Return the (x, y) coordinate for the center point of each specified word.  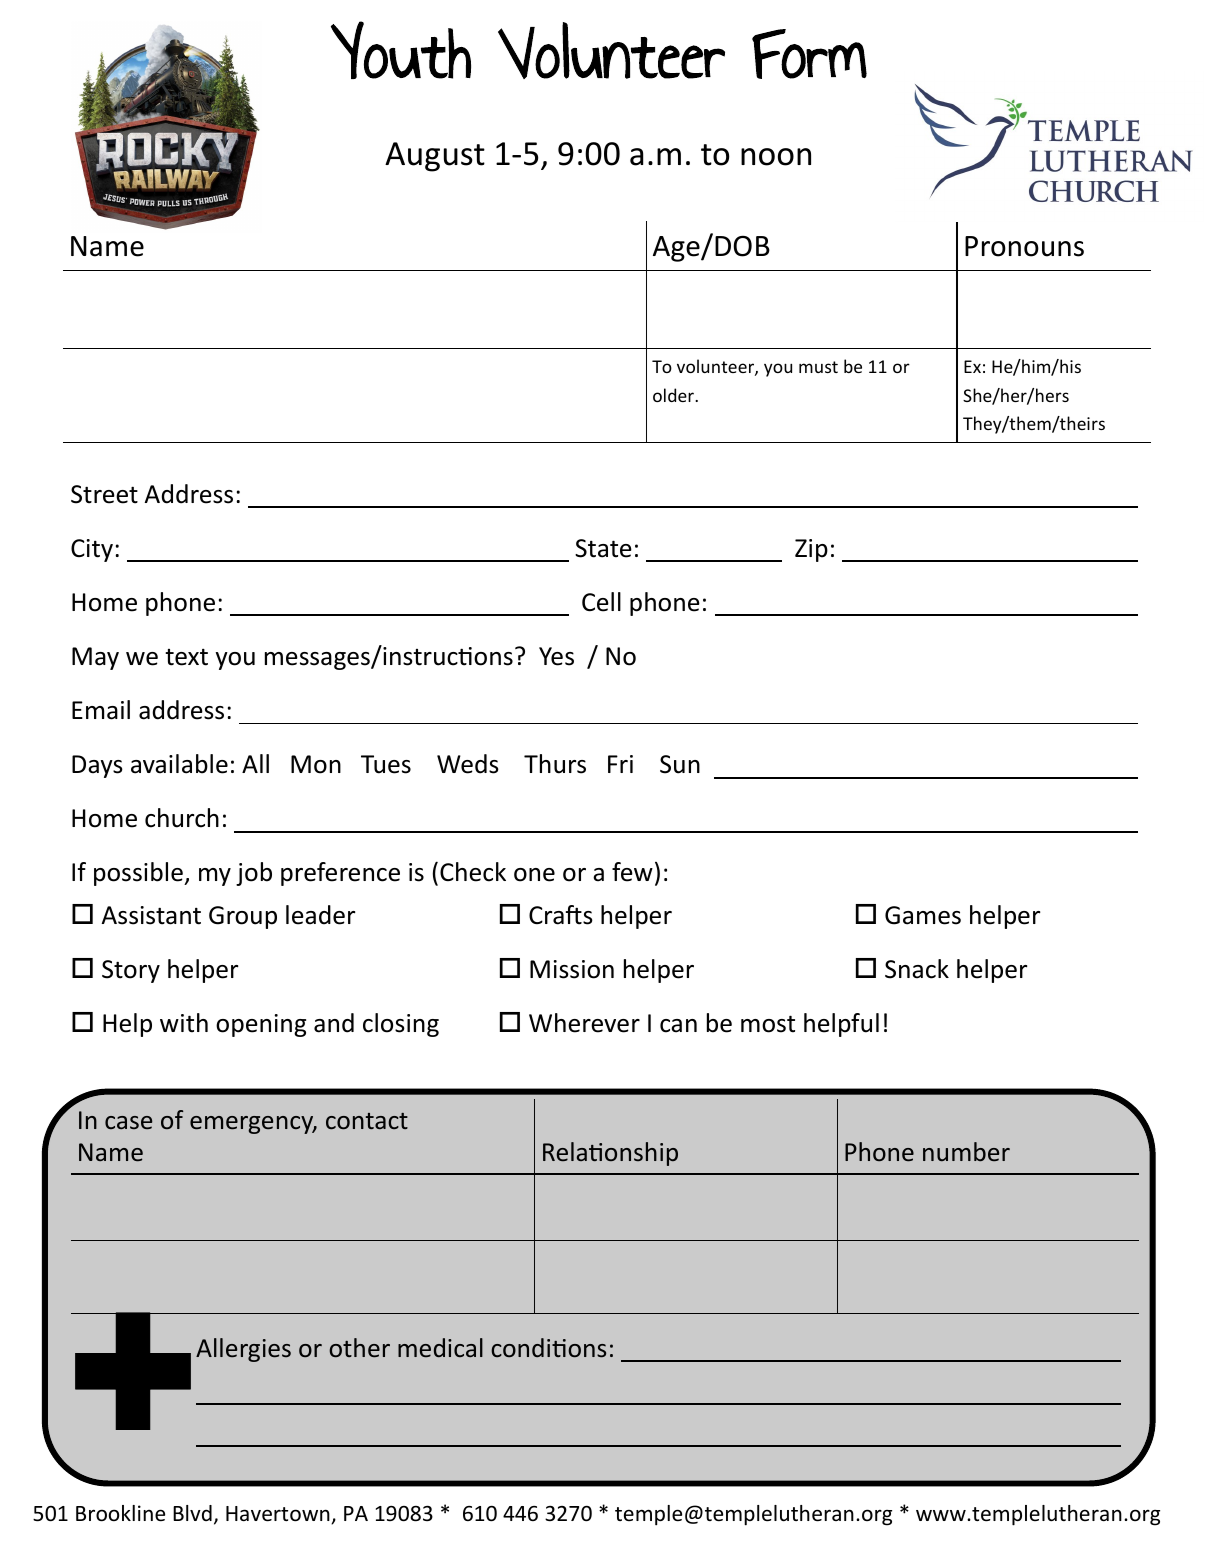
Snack (917, 969)
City (92, 550)
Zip (811, 550)
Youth (401, 50)
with (184, 1023)
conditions (548, 1348)
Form (809, 54)
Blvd (192, 1513)
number (966, 1151)
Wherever (584, 1023)
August (435, 157)
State (603, 548)
